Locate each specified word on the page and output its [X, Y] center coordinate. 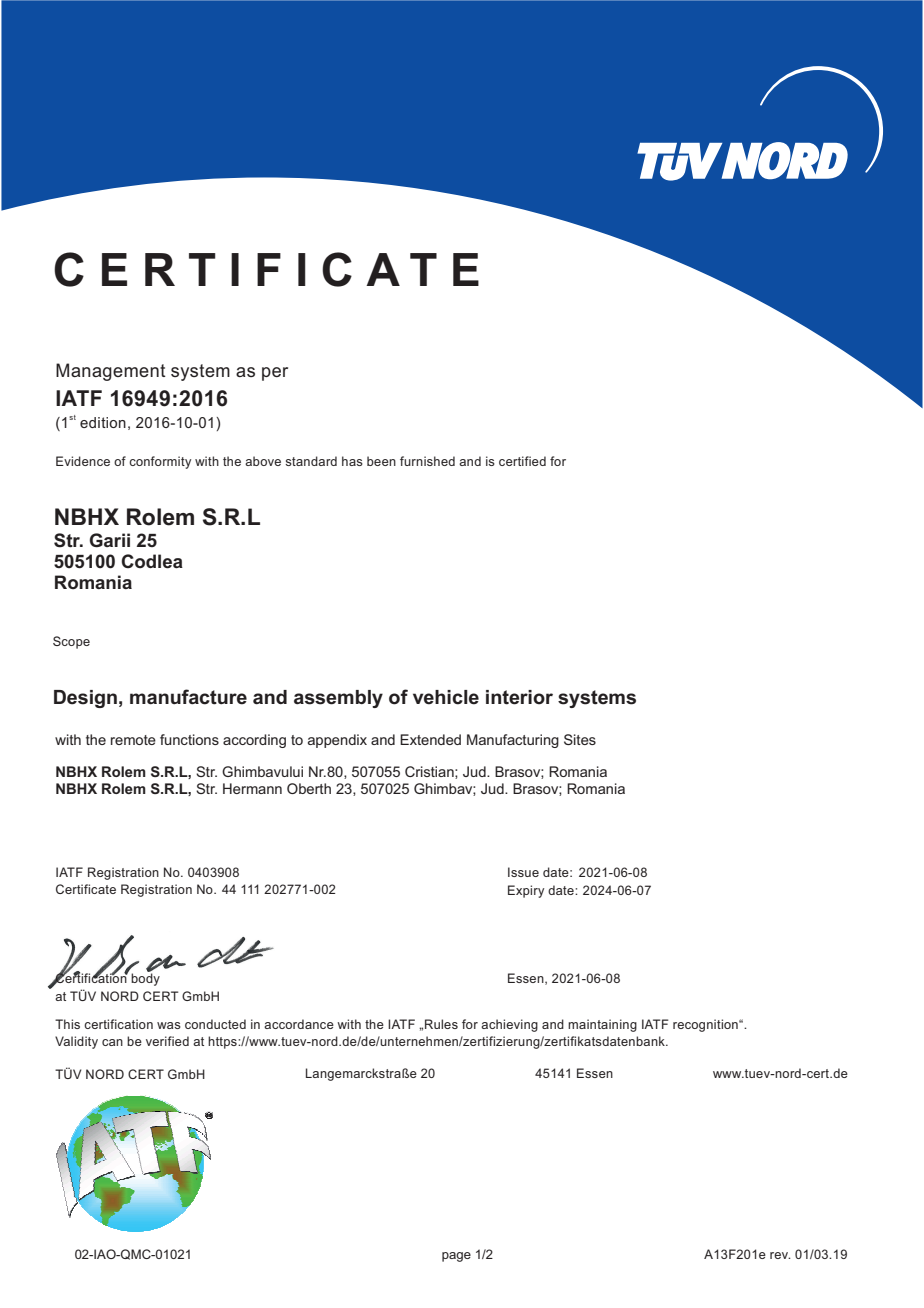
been [381, 461]
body [145, 978]
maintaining [602, 1025]
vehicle [446, 697]
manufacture [188, 697]
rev [780, 1255]
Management [111, 372]
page [456, 1257]
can [112, 1042]
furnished [427, 461]
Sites [580, 739]
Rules [441, 1024]
